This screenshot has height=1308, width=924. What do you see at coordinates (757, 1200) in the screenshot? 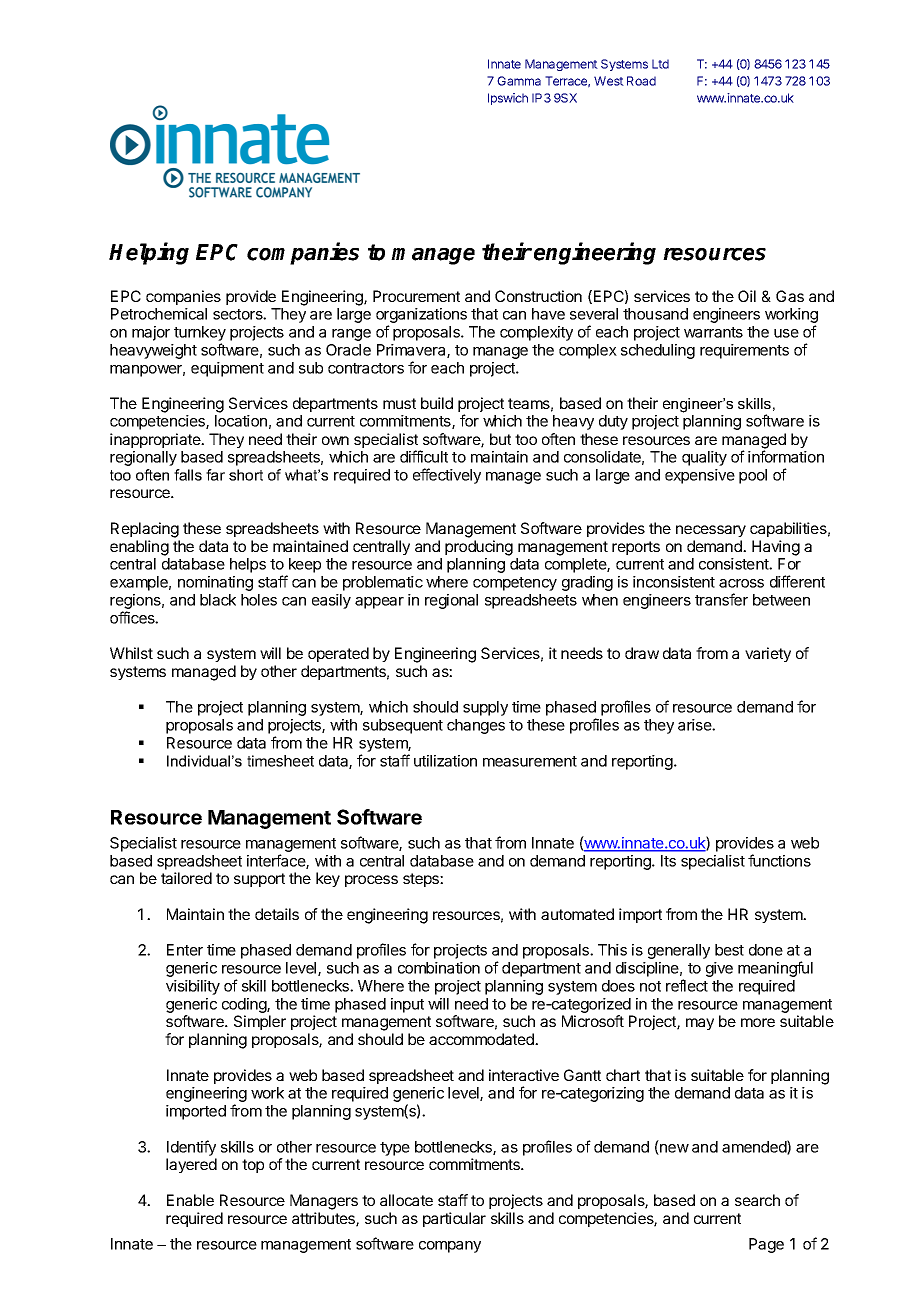
I see `search` at bounding box center [757, 1200].
